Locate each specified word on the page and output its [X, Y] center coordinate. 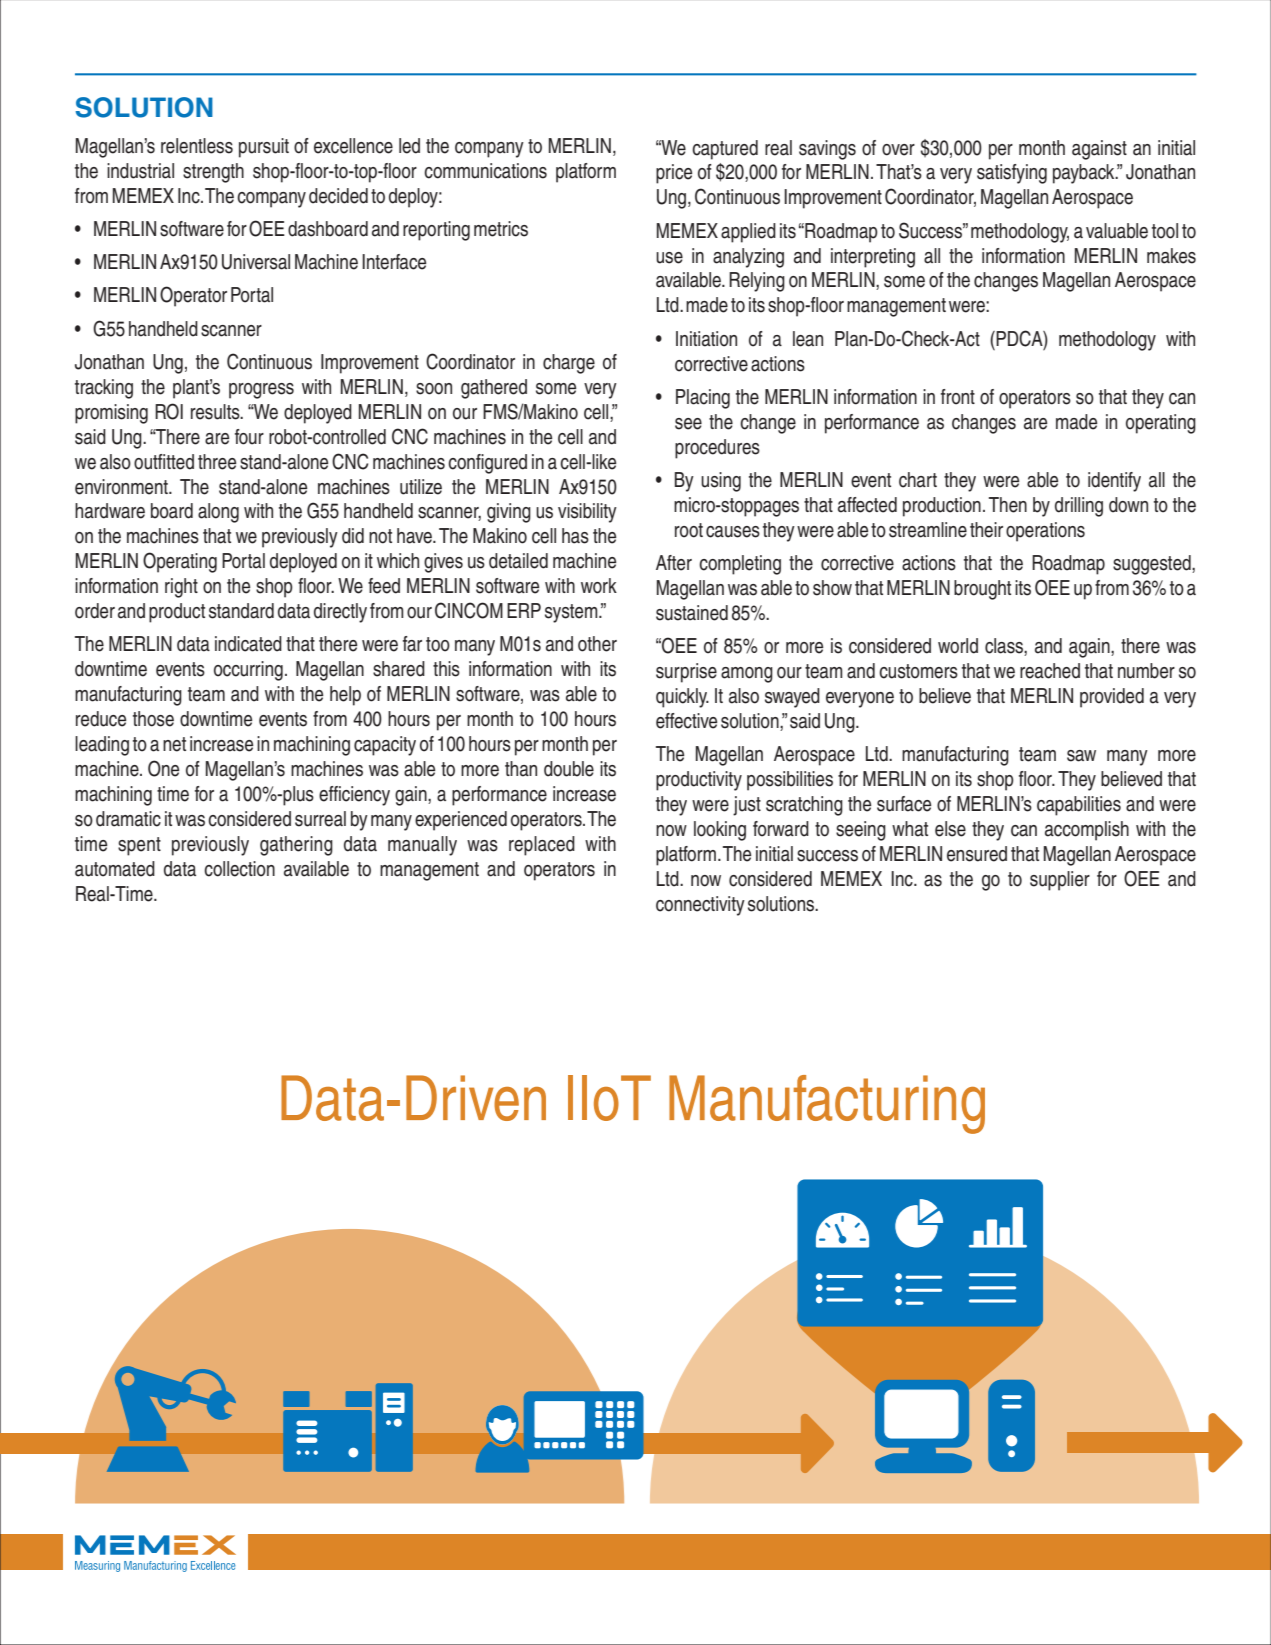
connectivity [700, 906]
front [958, 397]
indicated [248, 644]
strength [213, 173]
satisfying [1012, 174]
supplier [1060, 881]
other [597, 644]
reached [1050, 671]
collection [239, 869]
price [674, 174]
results [216, 412]
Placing [703, 399]
